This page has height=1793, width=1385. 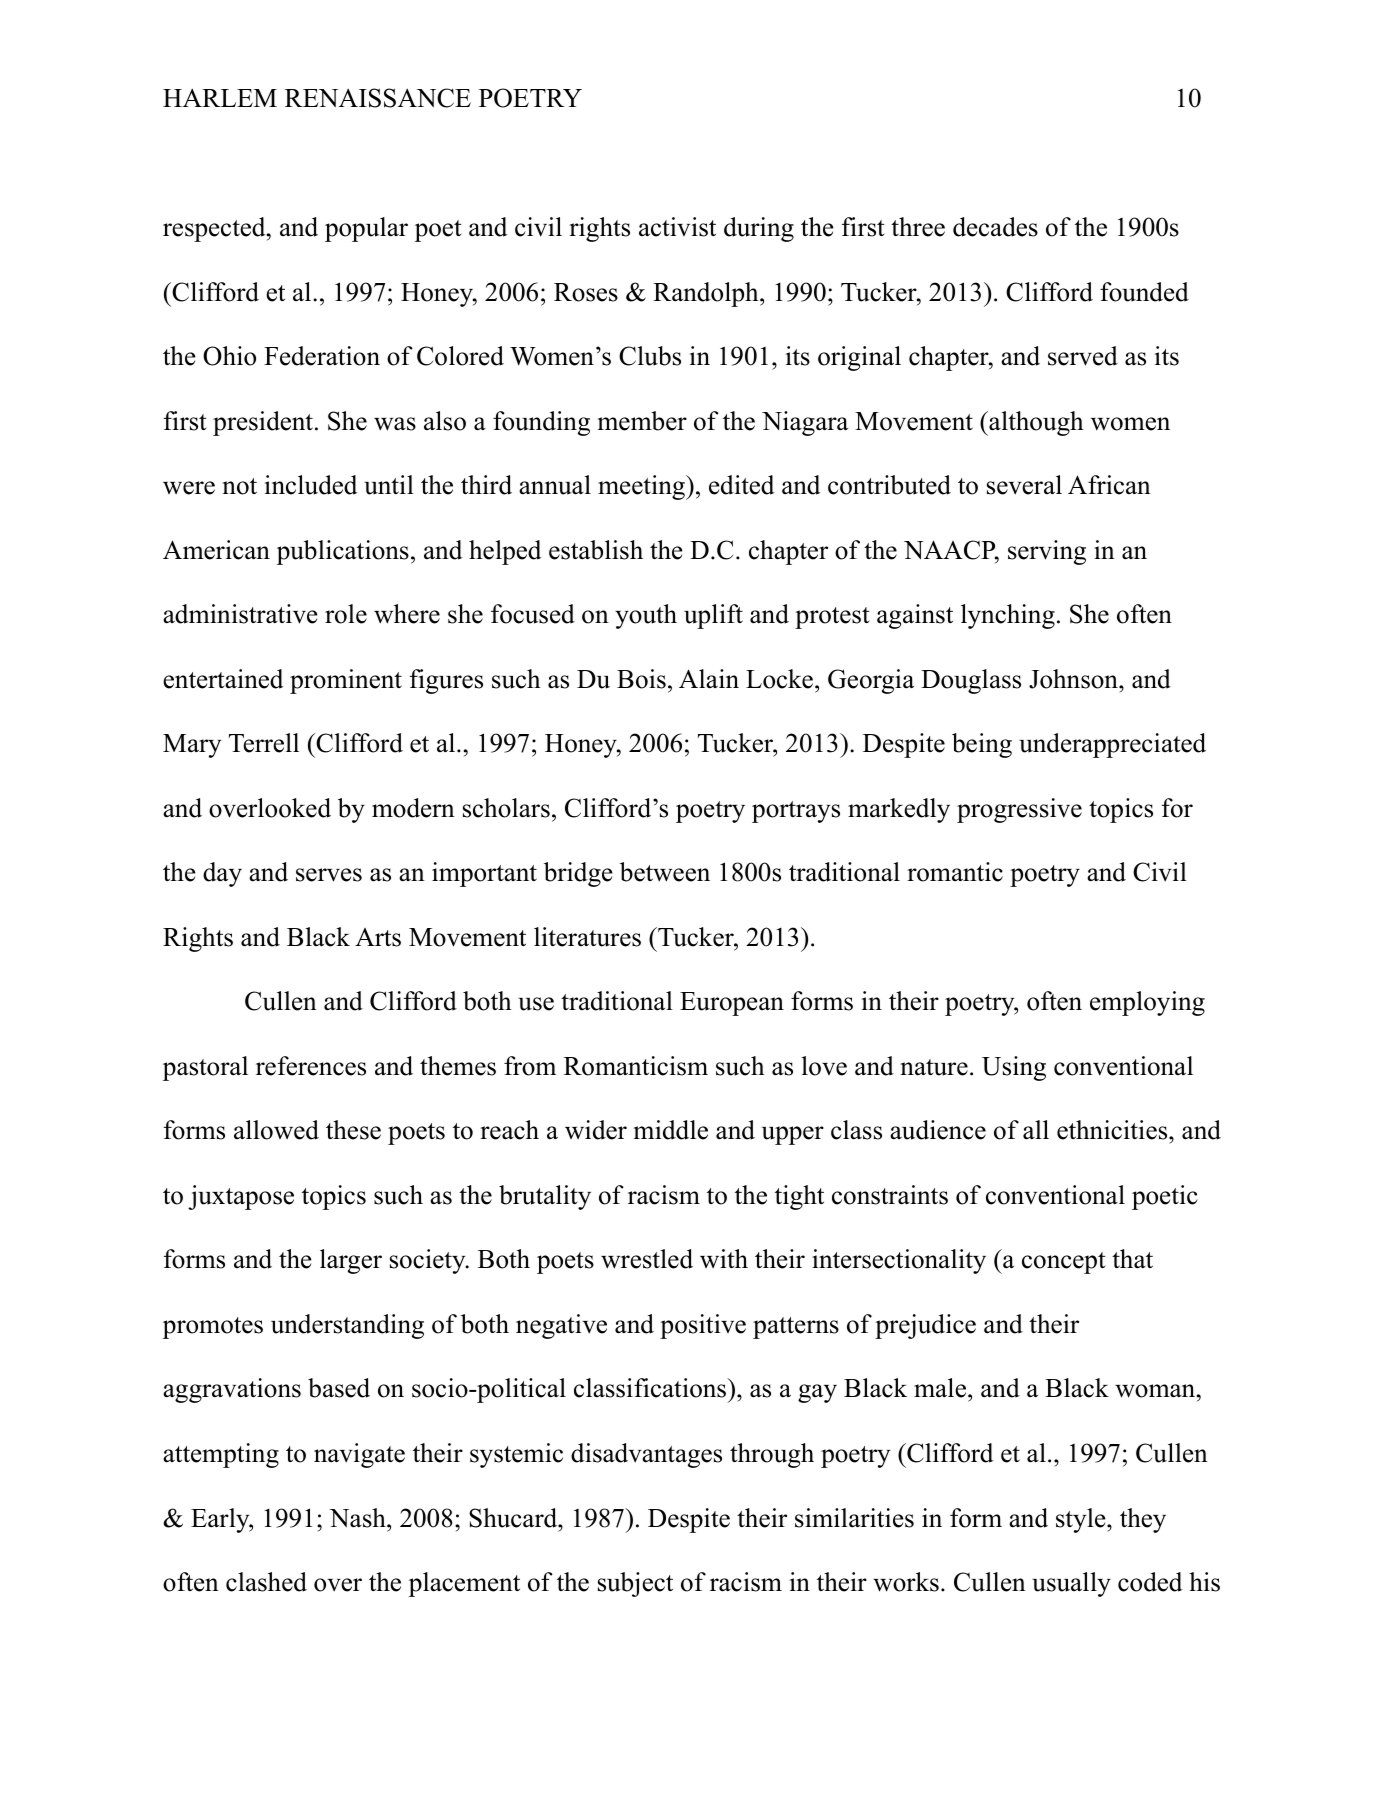 What do you see at coordinates (359, 1518) in the page?
I see `Nash` at bounding box center [359, 1518].
